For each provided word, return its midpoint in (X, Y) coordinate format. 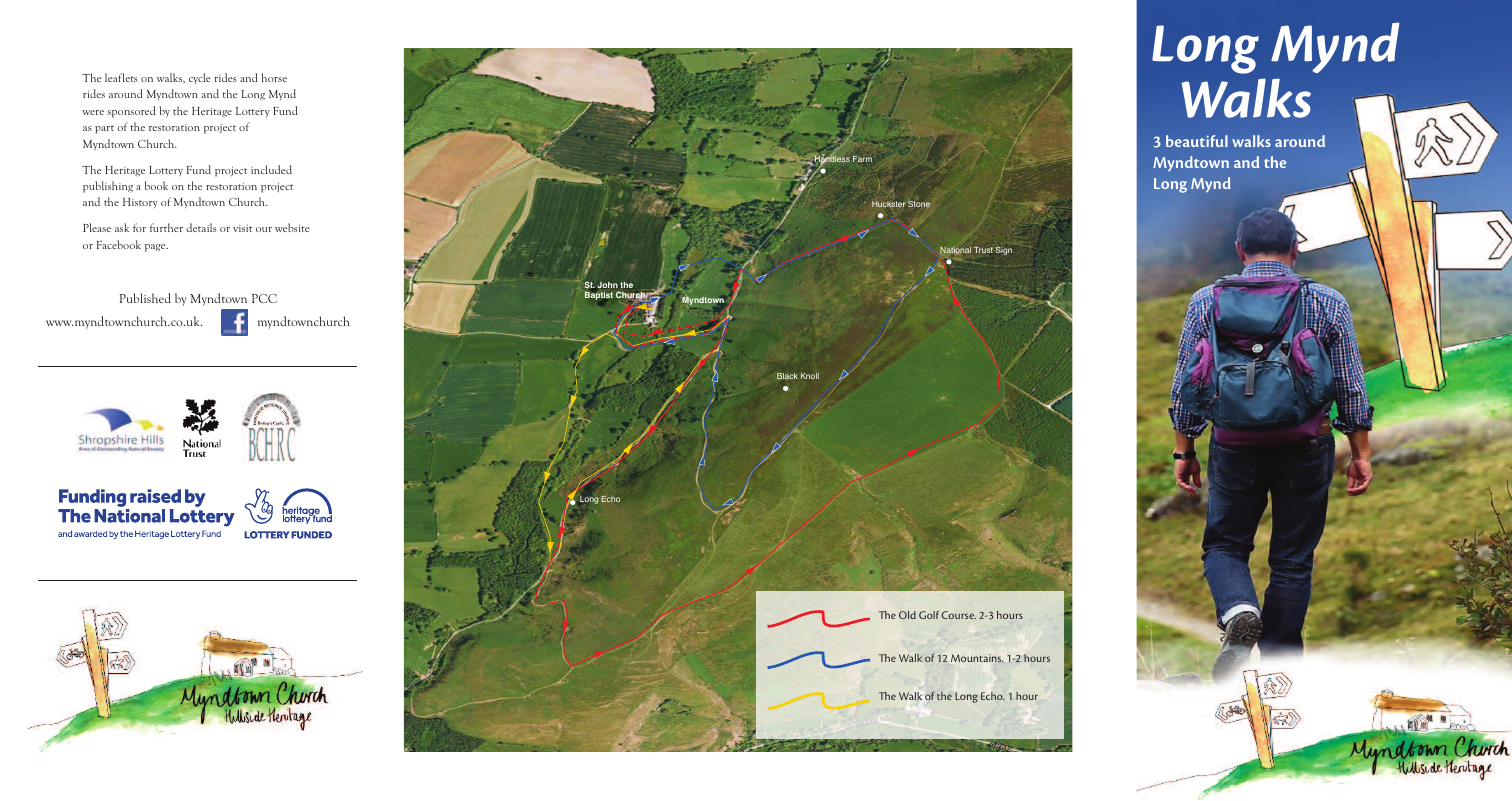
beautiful (1197, 141)
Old (907, 615)
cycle (200, 78)
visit (242, 228)
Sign (1003, 251)
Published (145, 298)
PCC (264, 298)
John (608, 285)
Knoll (810, 376)
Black (787, 376)
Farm (862, 159)
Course (959, 615)
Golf (929, 615)
